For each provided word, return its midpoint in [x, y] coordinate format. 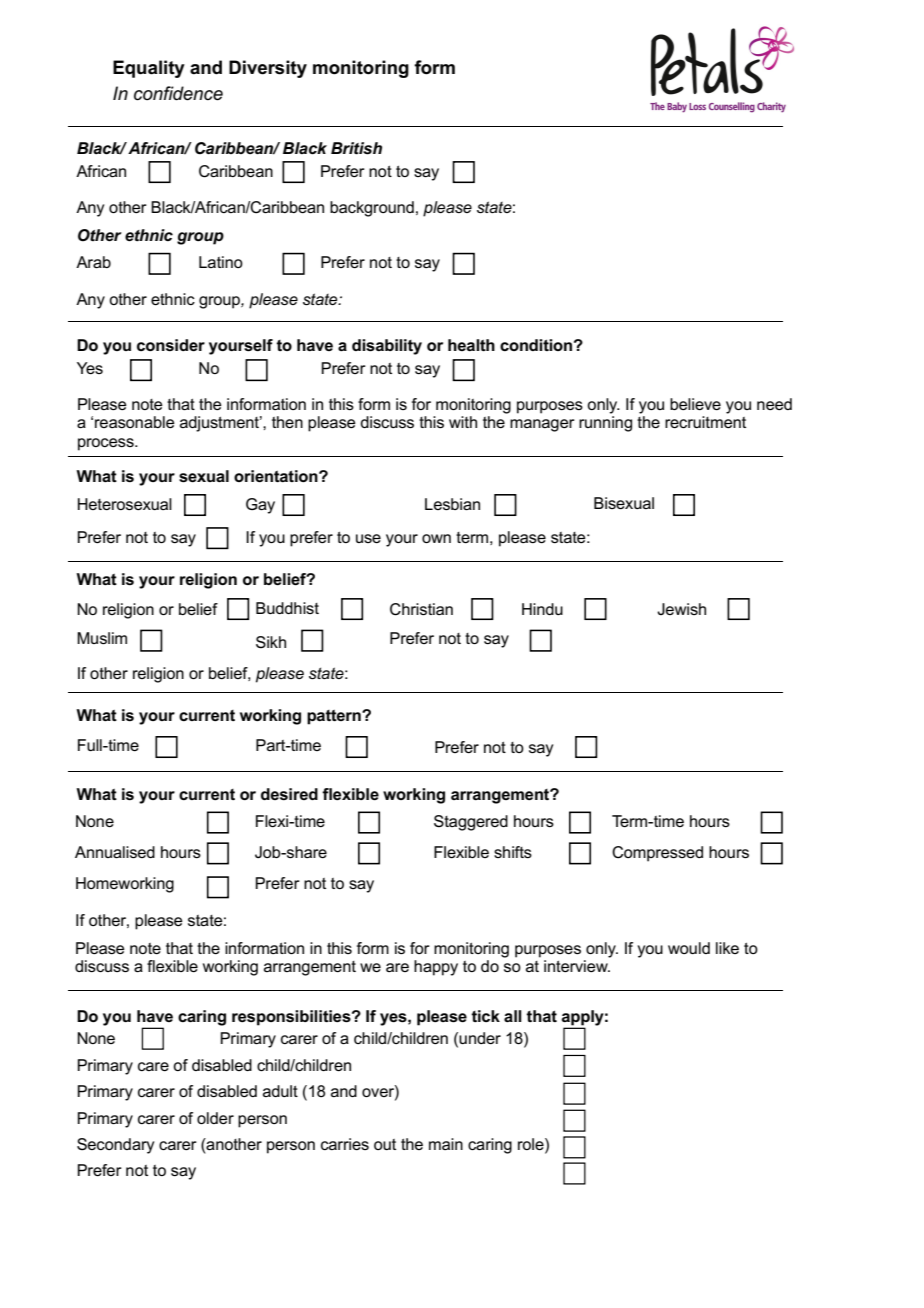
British [356, 148]
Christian [421, 609]
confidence [178, 93]
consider [171, 345]
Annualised [115, 852]
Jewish [681, 609]
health [471, 345]
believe [695, 404]
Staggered [471, 823]
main [446, 1144]
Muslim [102, 638]
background [372, 209]
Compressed [657, 854]
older [215, 1118]
